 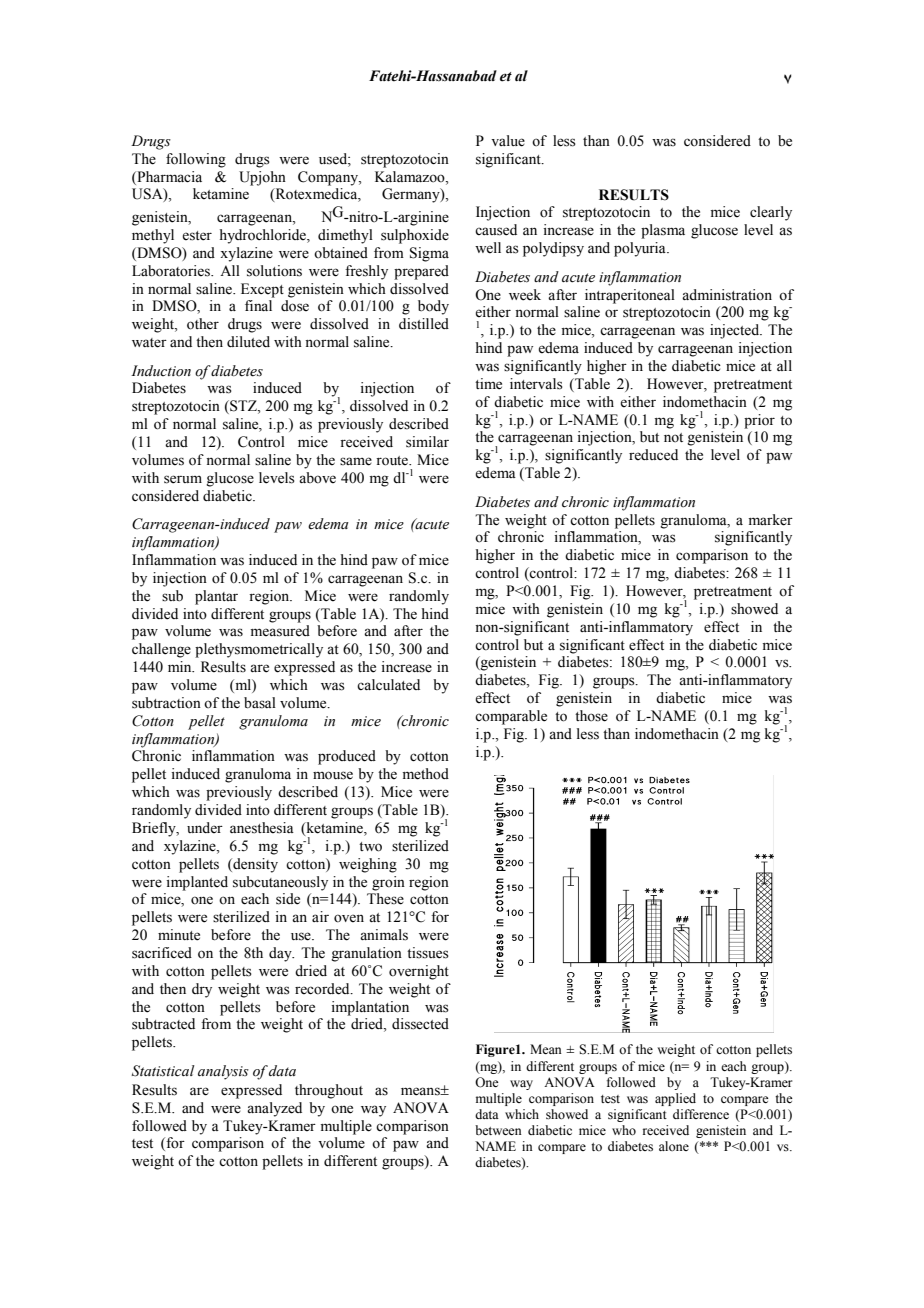 What do you see at coordinates (274, 1109) in the screenshot?
I see `analyzed` at bounding box center [274, 1109].
